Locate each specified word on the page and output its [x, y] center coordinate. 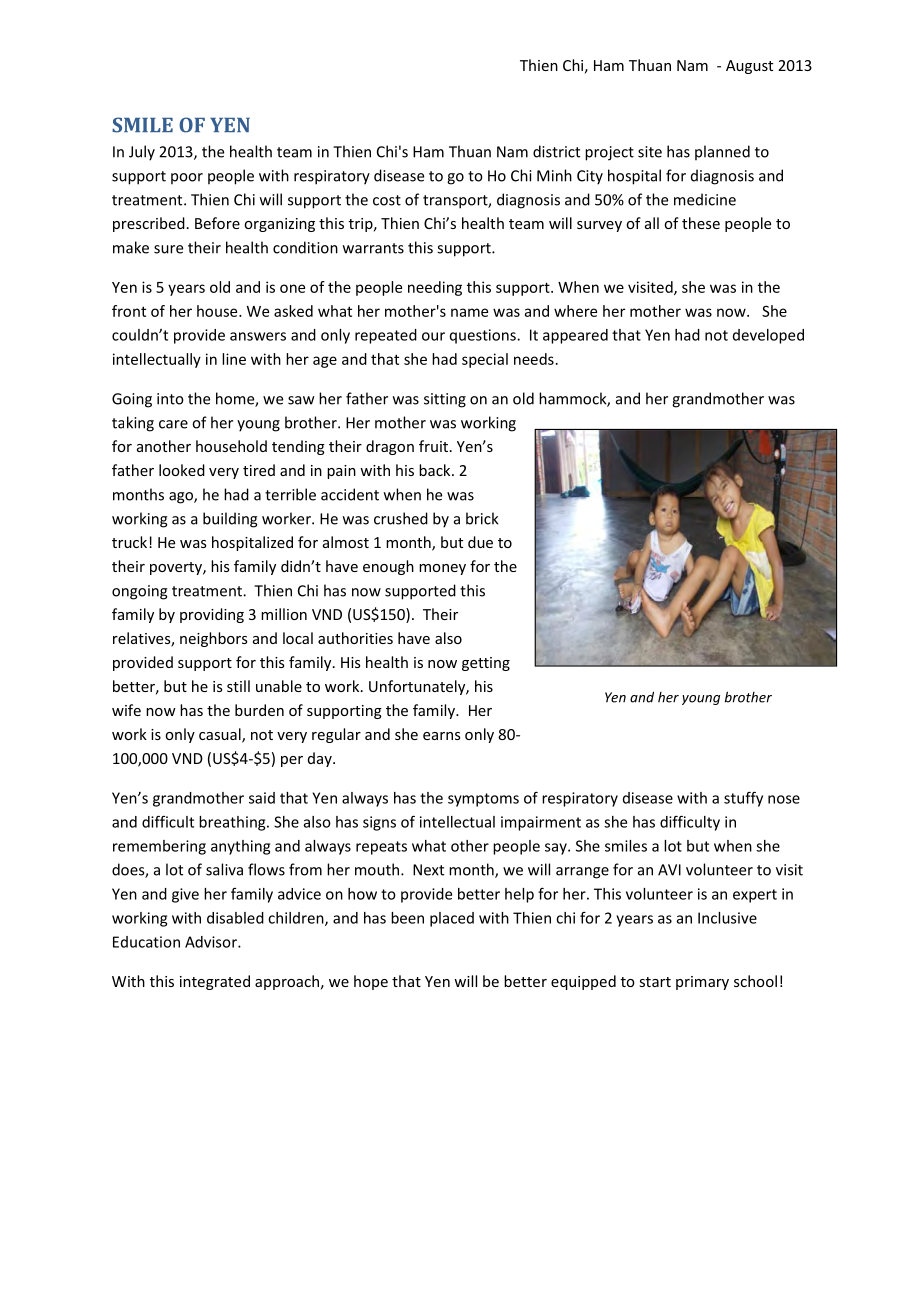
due [480, 542]
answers [258, 336]
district [556, 151]
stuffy [743, 799]
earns [442, 736]
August [749, 67]
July [142, 153]
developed [768, 336]
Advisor [212, 942]
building [230, 520]
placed [452, 919]
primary [702, 983]
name [469, 312]
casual [221, 735]
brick [482, 518]
